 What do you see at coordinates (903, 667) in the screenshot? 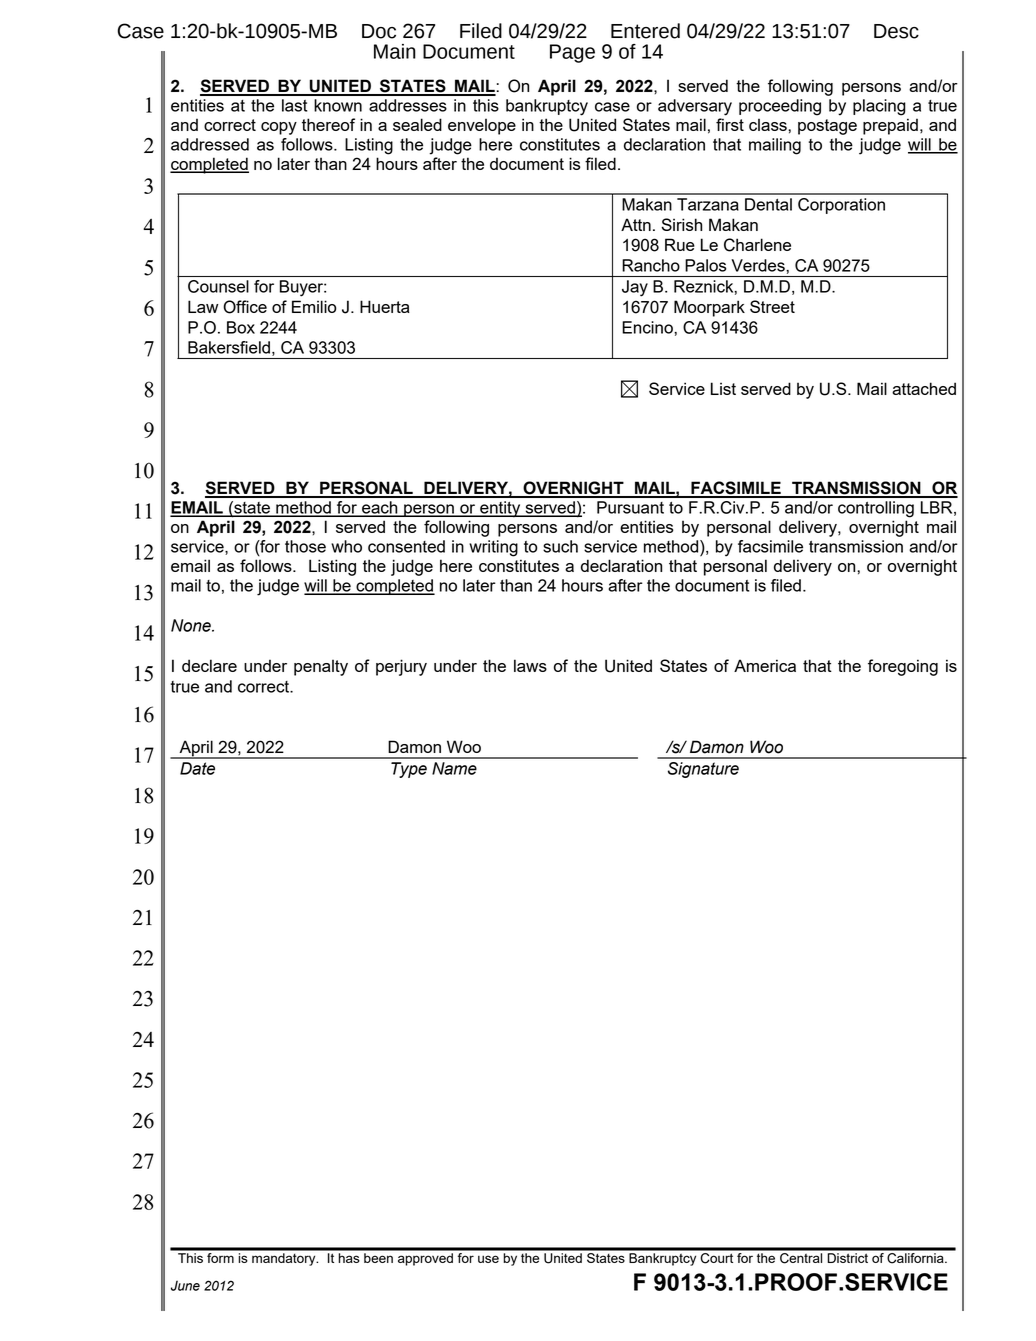
I see `foregoing` at bounding box center [903, 667].
